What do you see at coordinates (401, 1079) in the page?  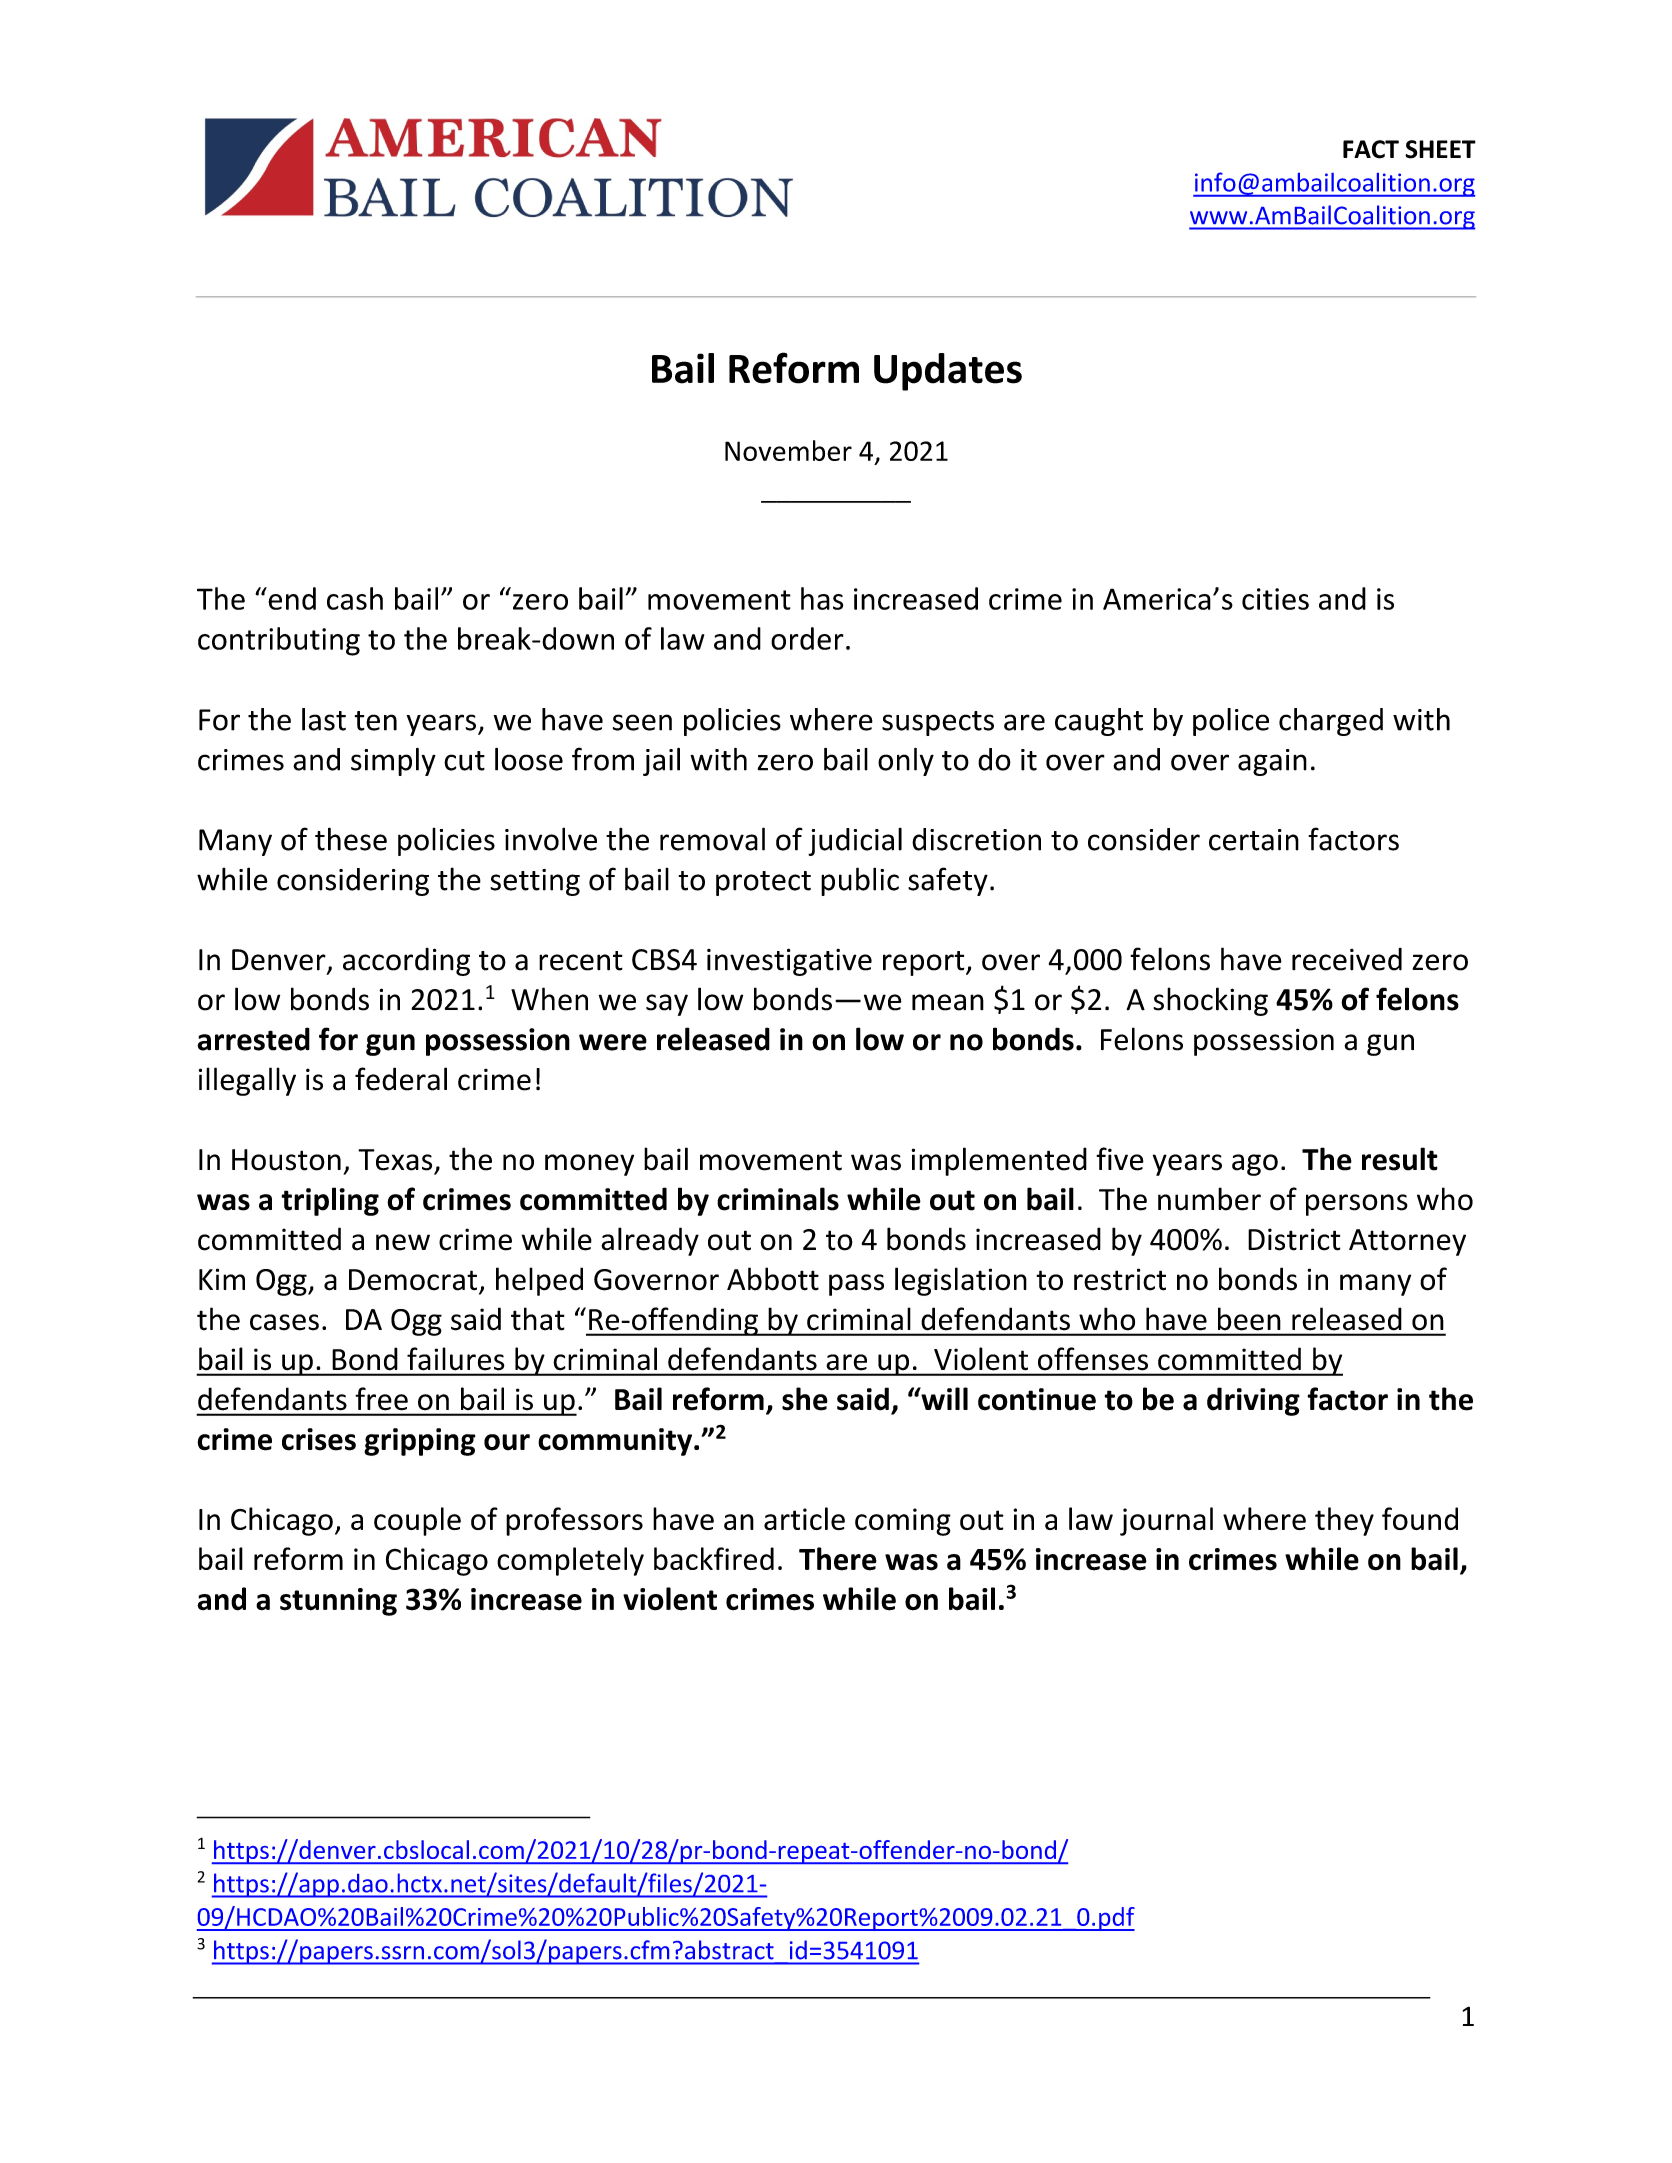 I see `federal` at bounding box center [401, 1079].
